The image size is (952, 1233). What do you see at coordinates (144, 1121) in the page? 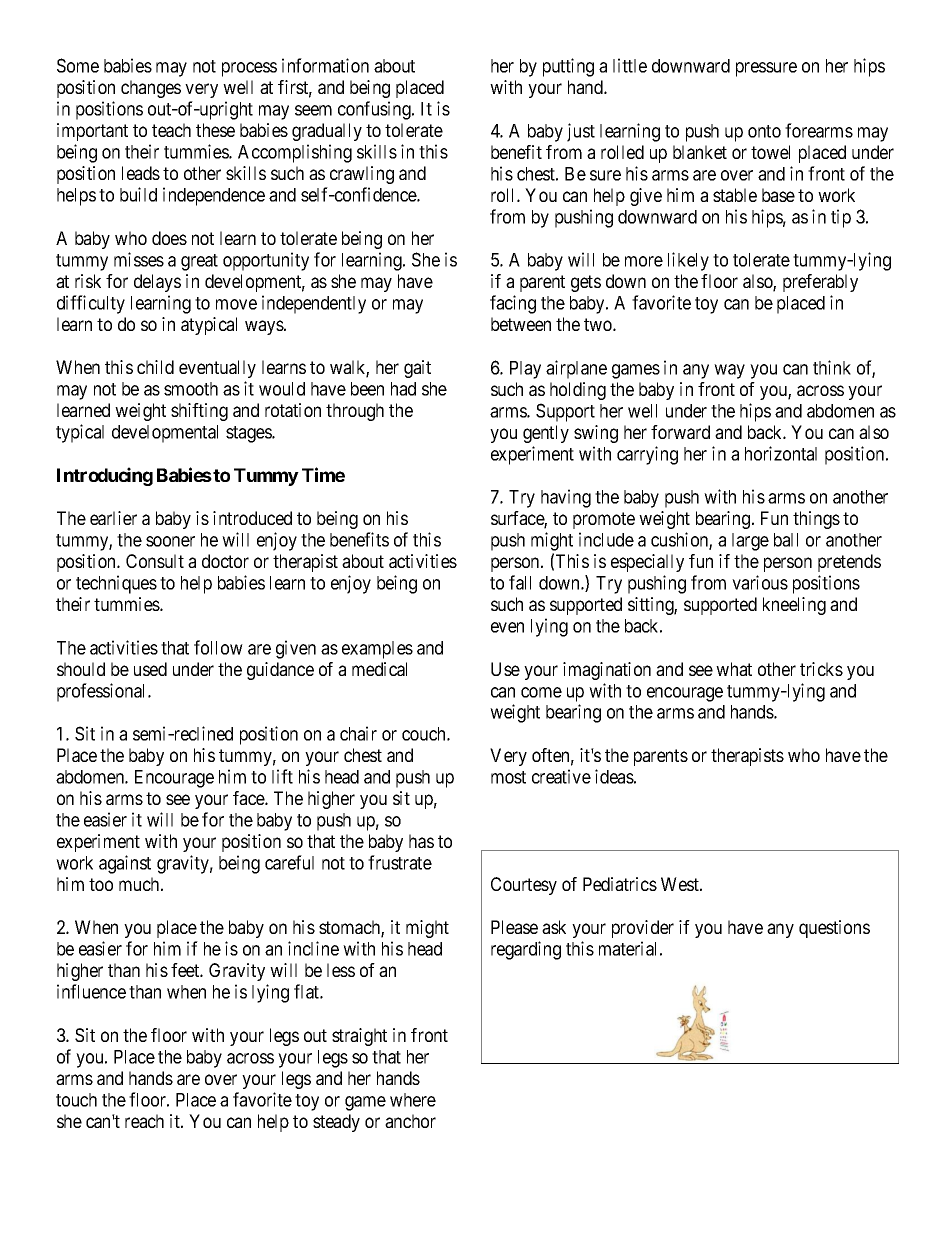
I see `reach` at bounding box center [144, 1121].
